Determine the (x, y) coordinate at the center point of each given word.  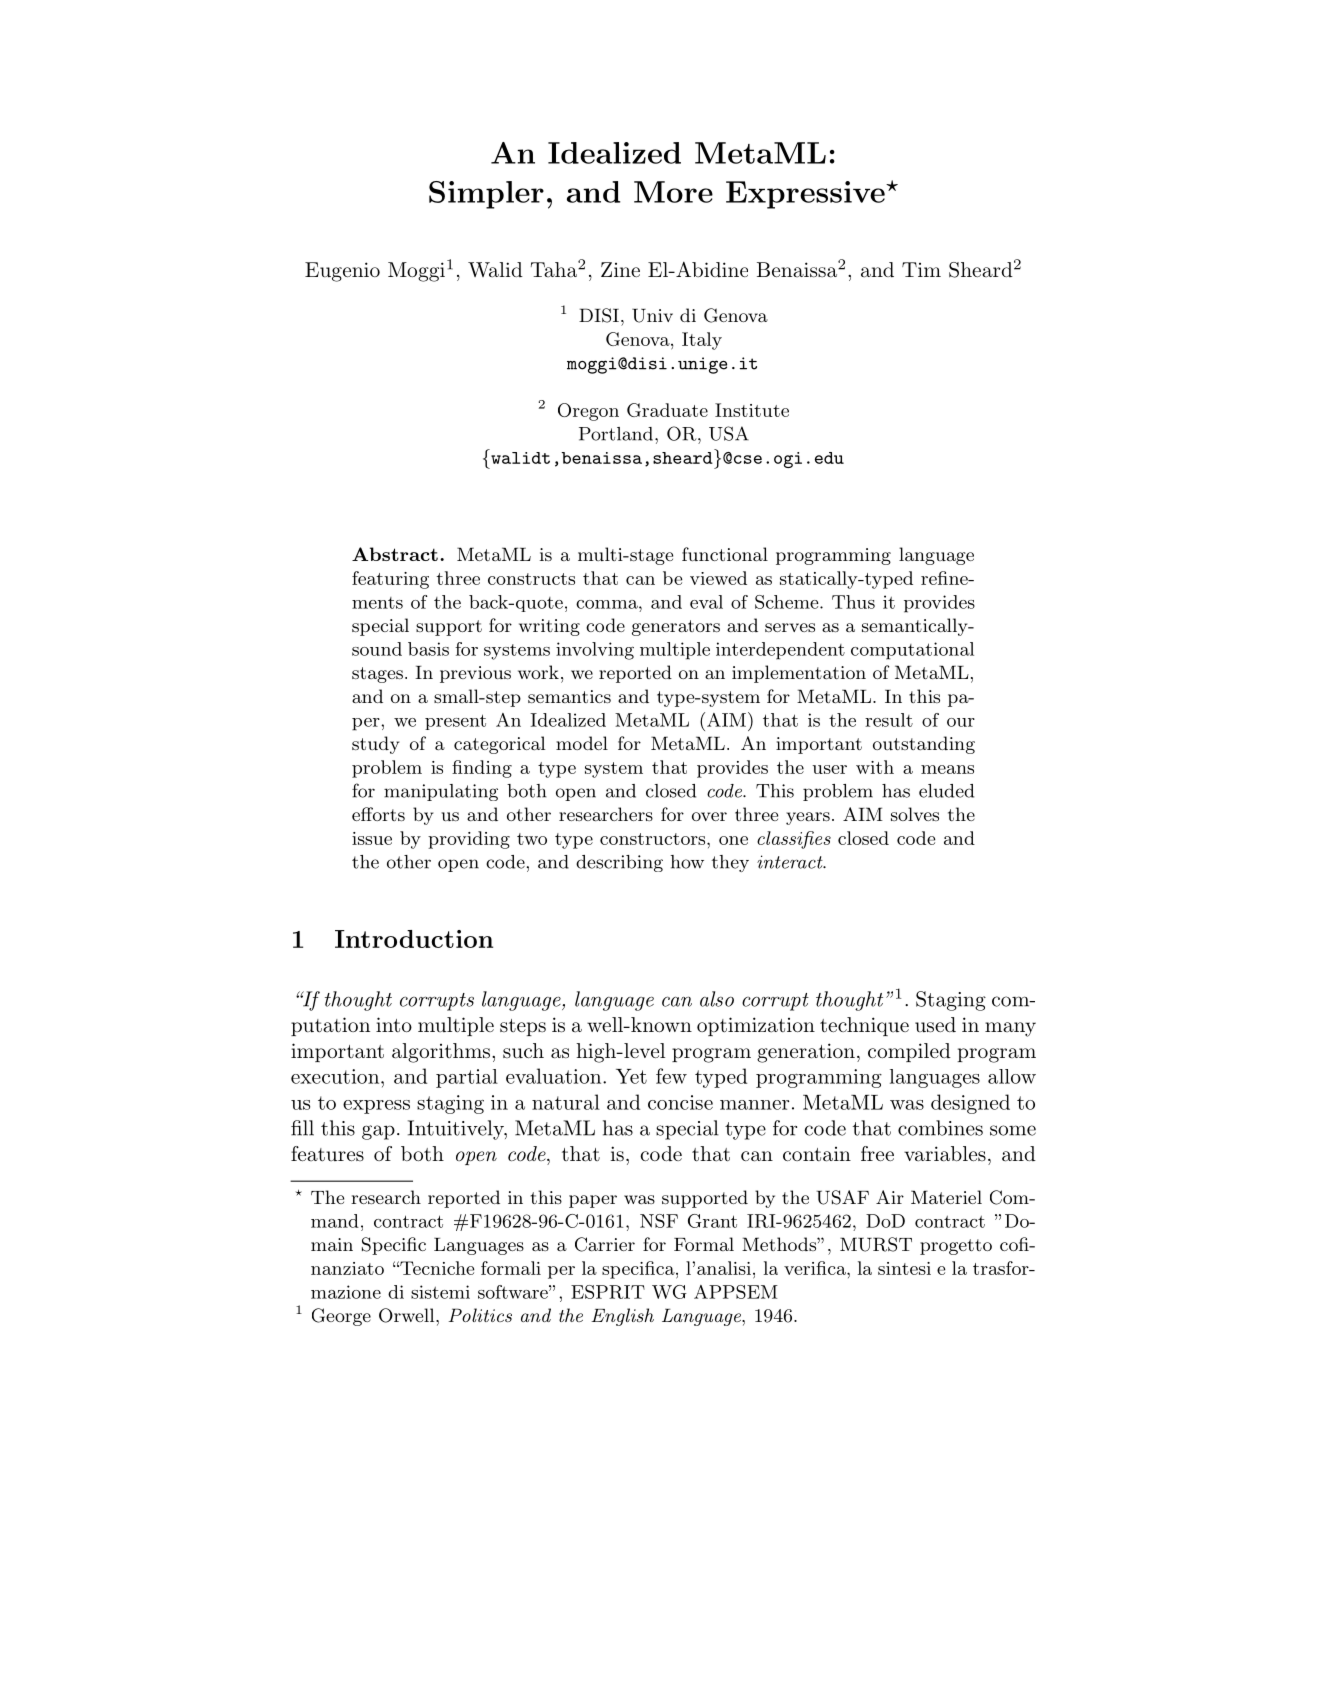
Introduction (414, 939)
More (673, 192)
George (341, 1317)
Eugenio (342, 272)
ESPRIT (608, 1292)
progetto (956, 1247)
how (687, 862)
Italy (702, 341)
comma (608, 604)
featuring (390, 580)
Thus (853, 602)
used (935, 1025)
